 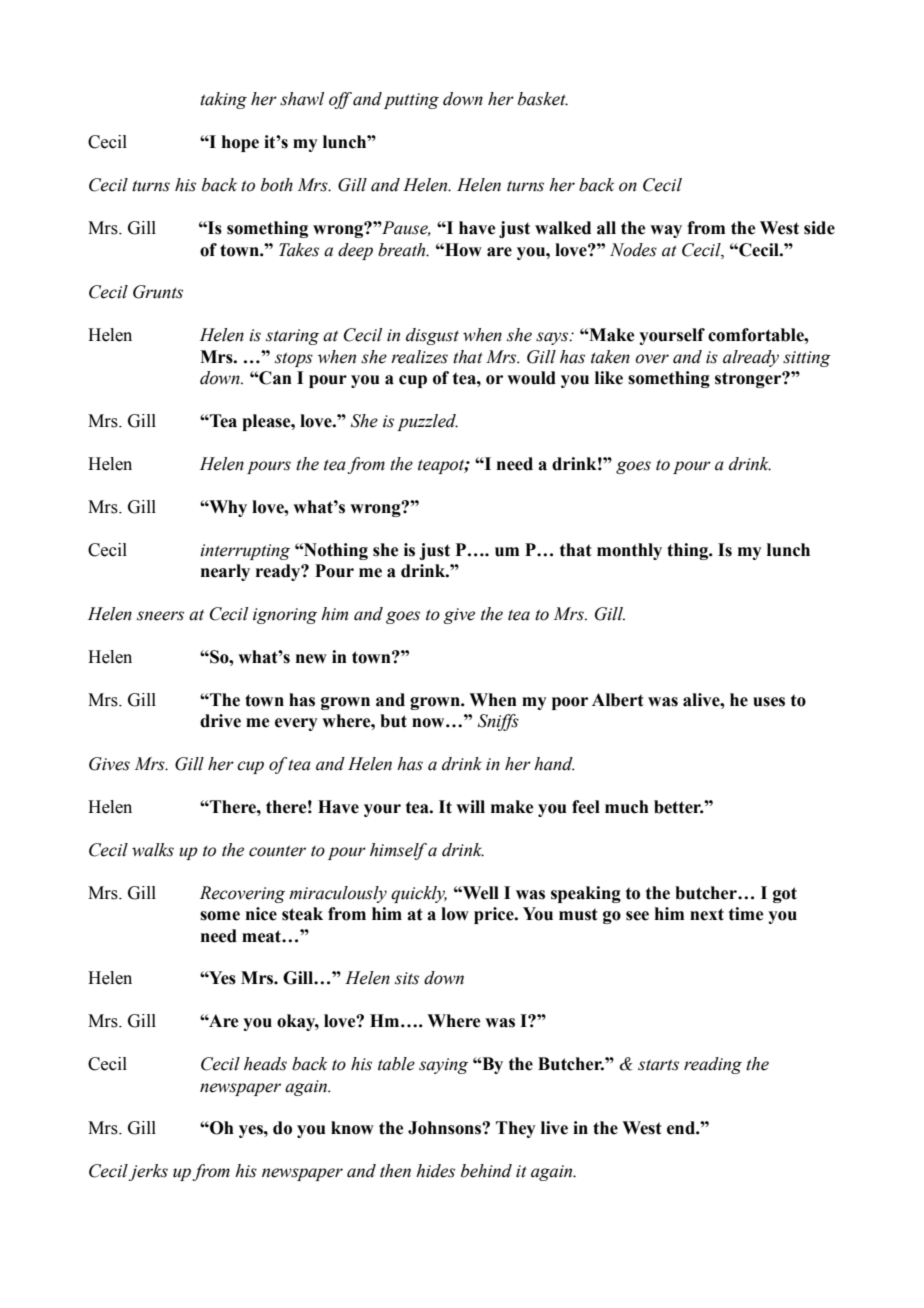 I want to click on sitting, so click(x=807, y=359).
